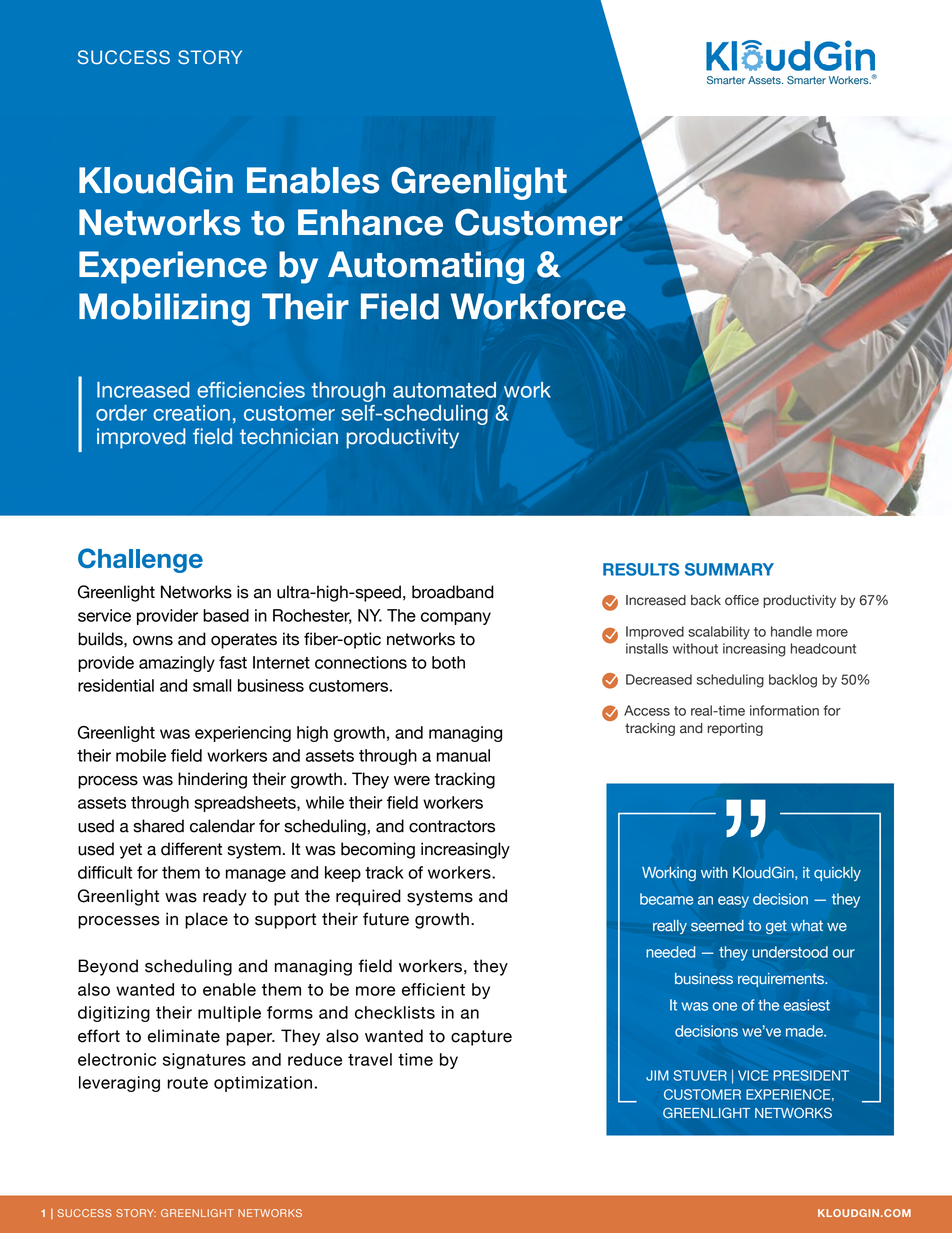 This screenshot has width=952, height=1233. What do you see at coordinates (225, 897) in the screenshot?
I see `ready` at bounding box center [225, 897].
